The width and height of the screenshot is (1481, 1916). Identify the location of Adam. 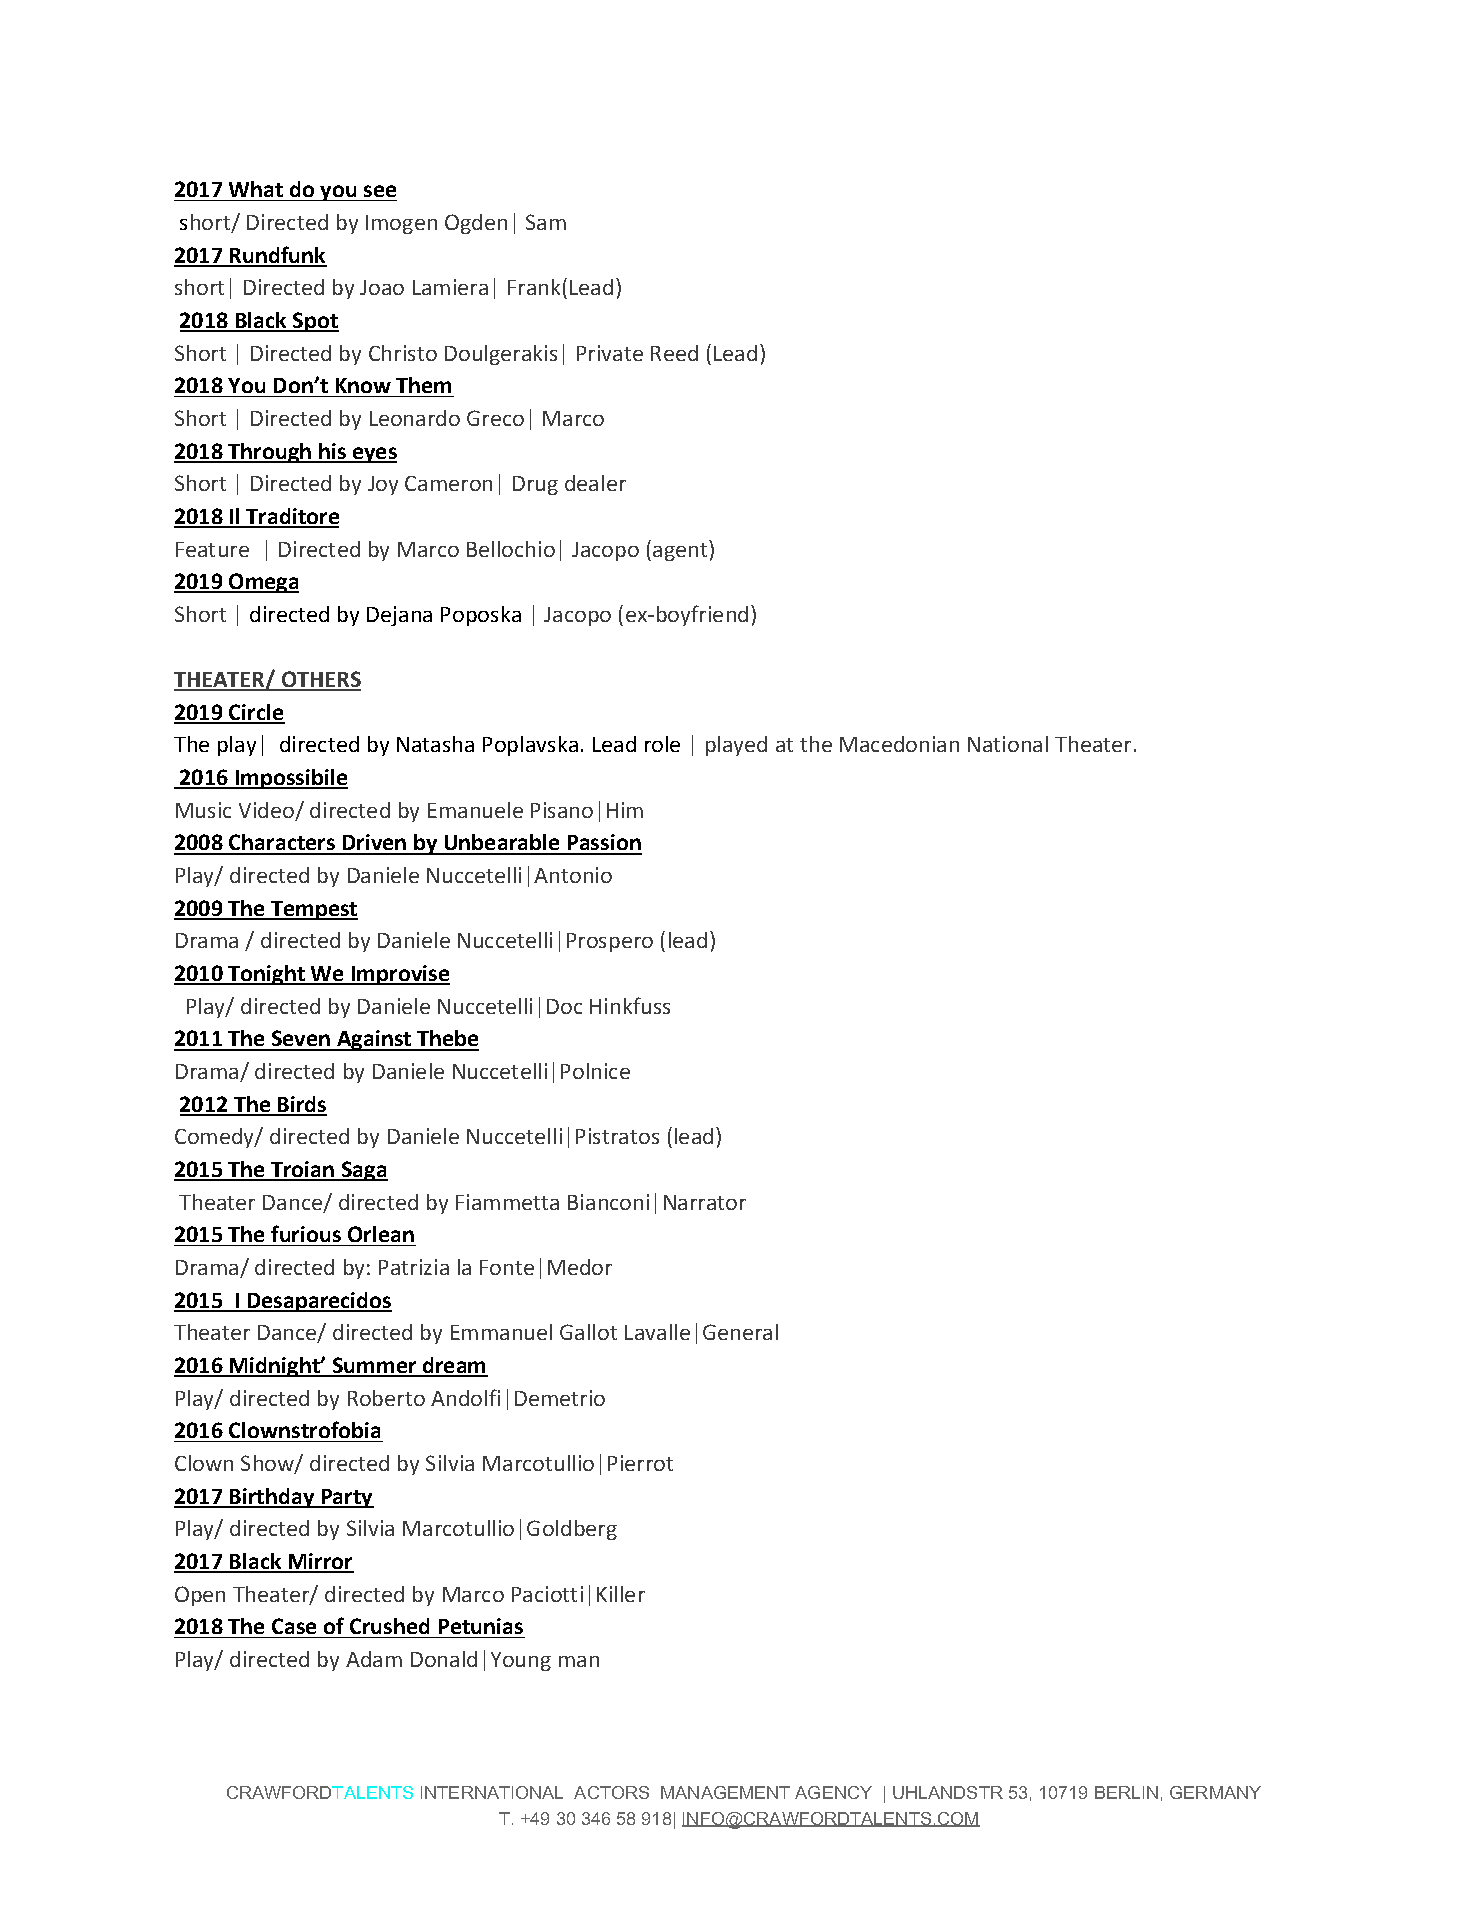
(374, 1659).
